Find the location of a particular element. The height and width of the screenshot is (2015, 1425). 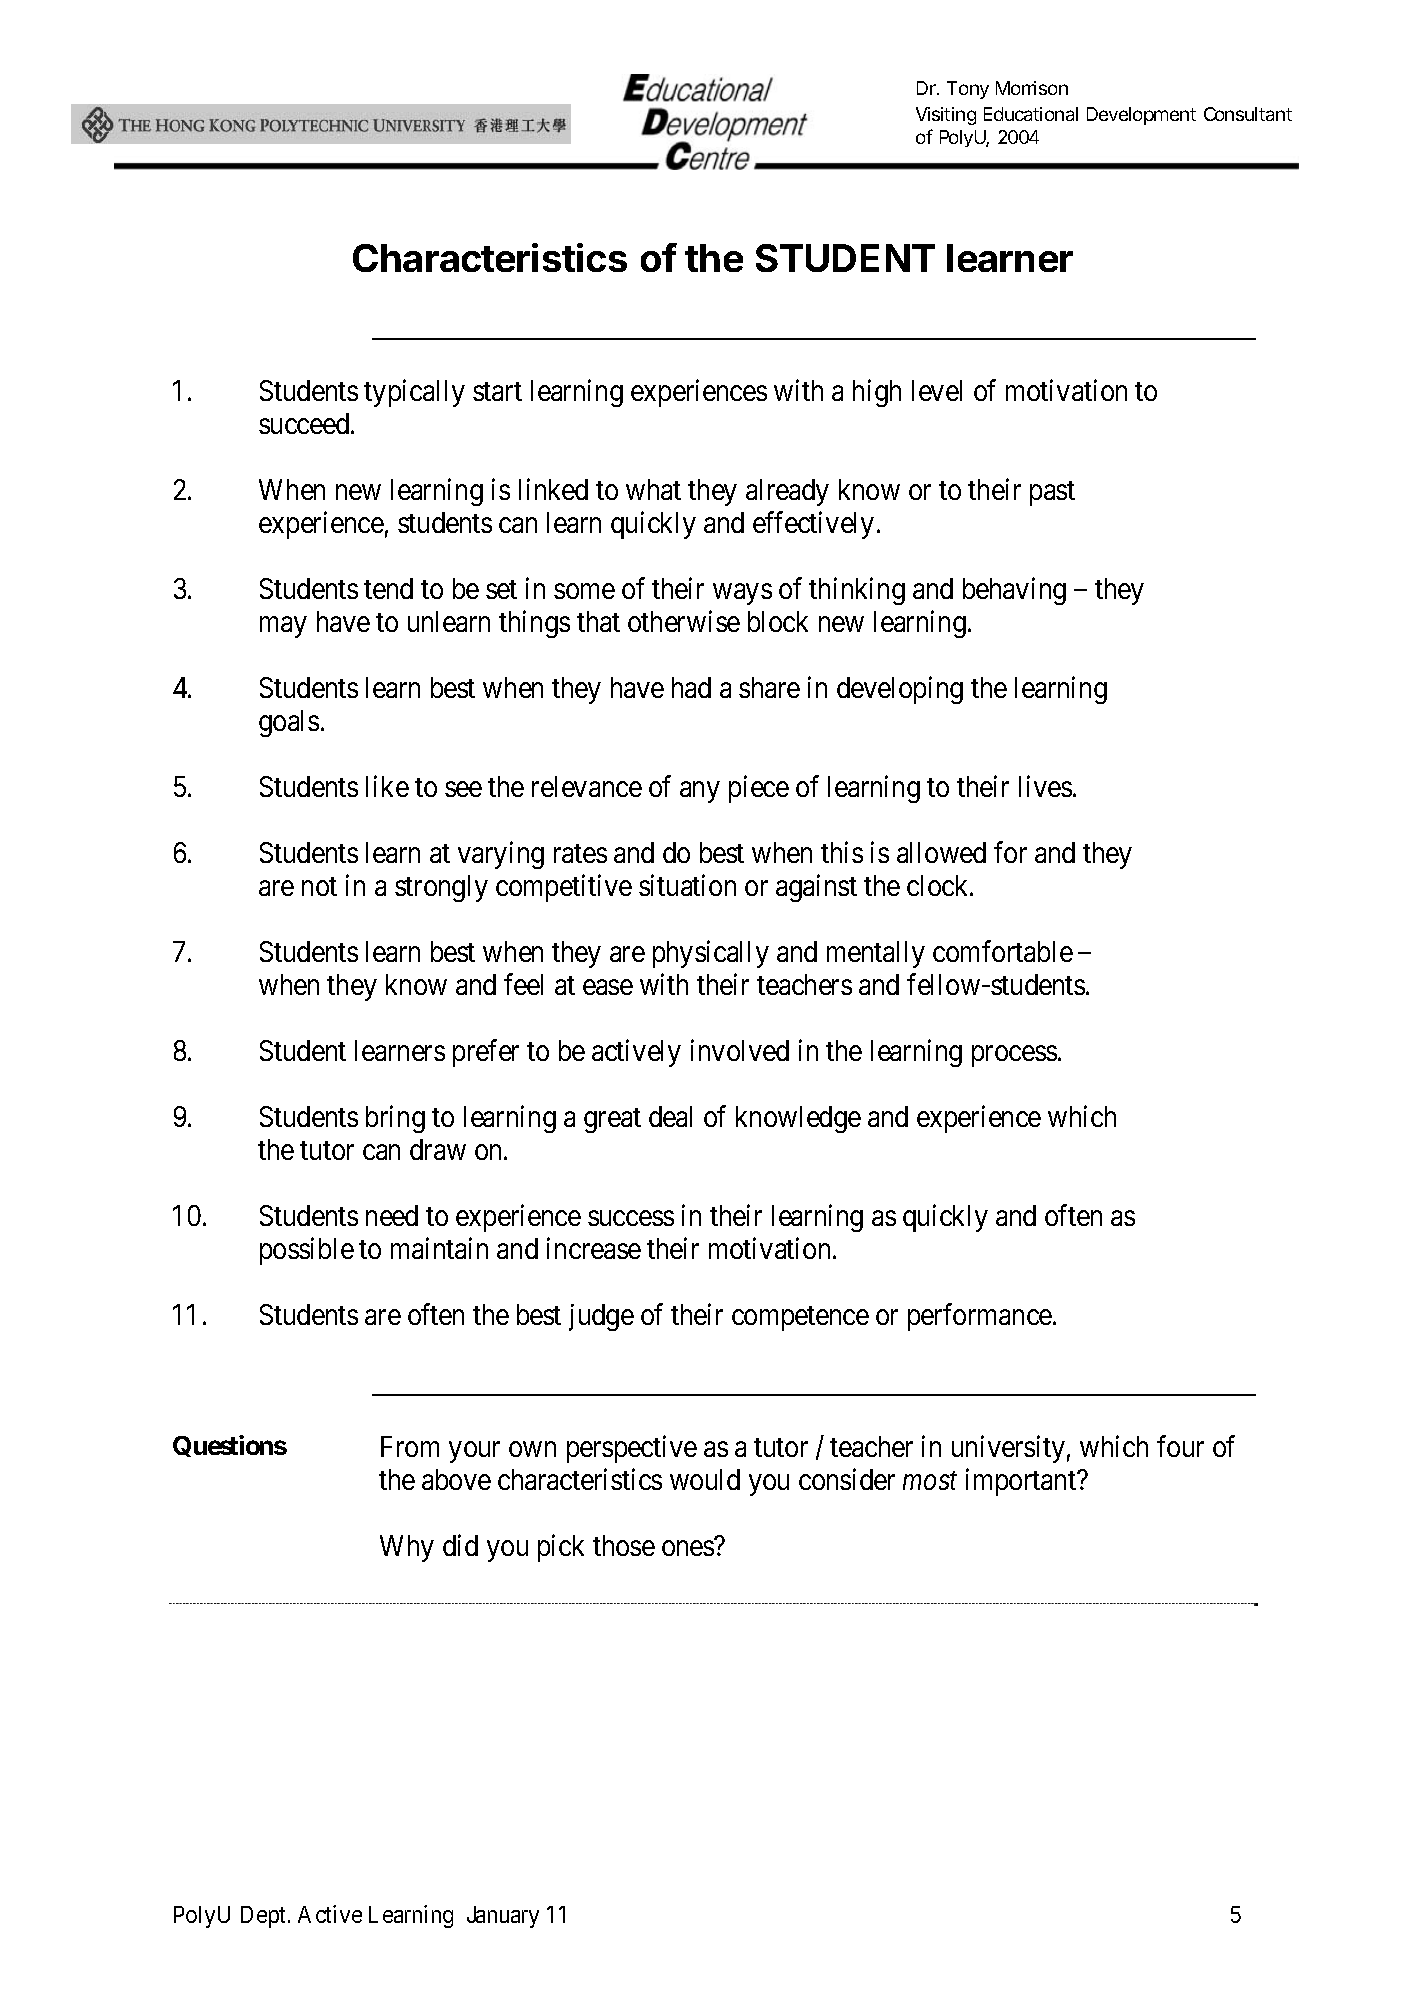

would is located at coordinates (705, 1479).
